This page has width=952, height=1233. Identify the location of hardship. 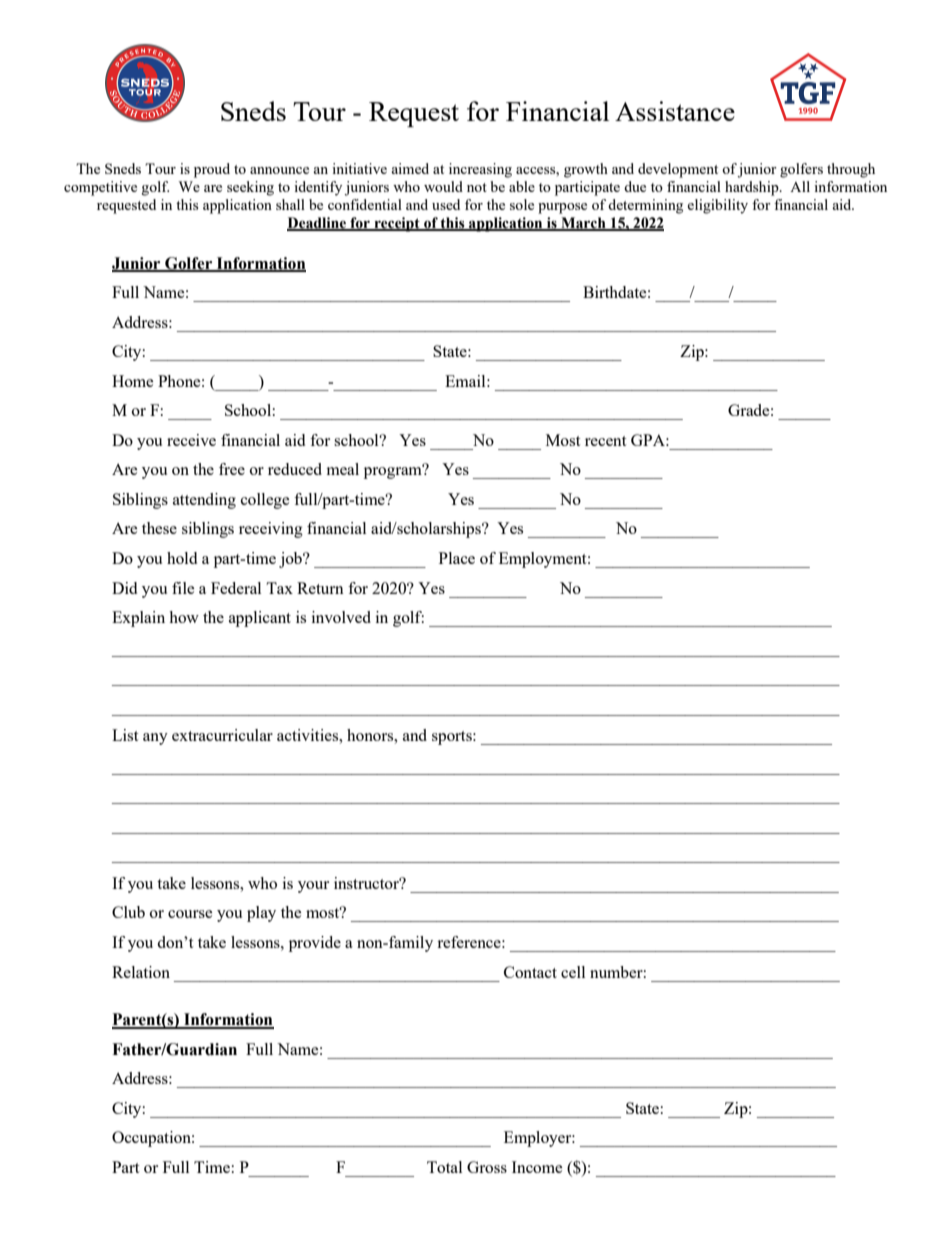
(753, 188).
